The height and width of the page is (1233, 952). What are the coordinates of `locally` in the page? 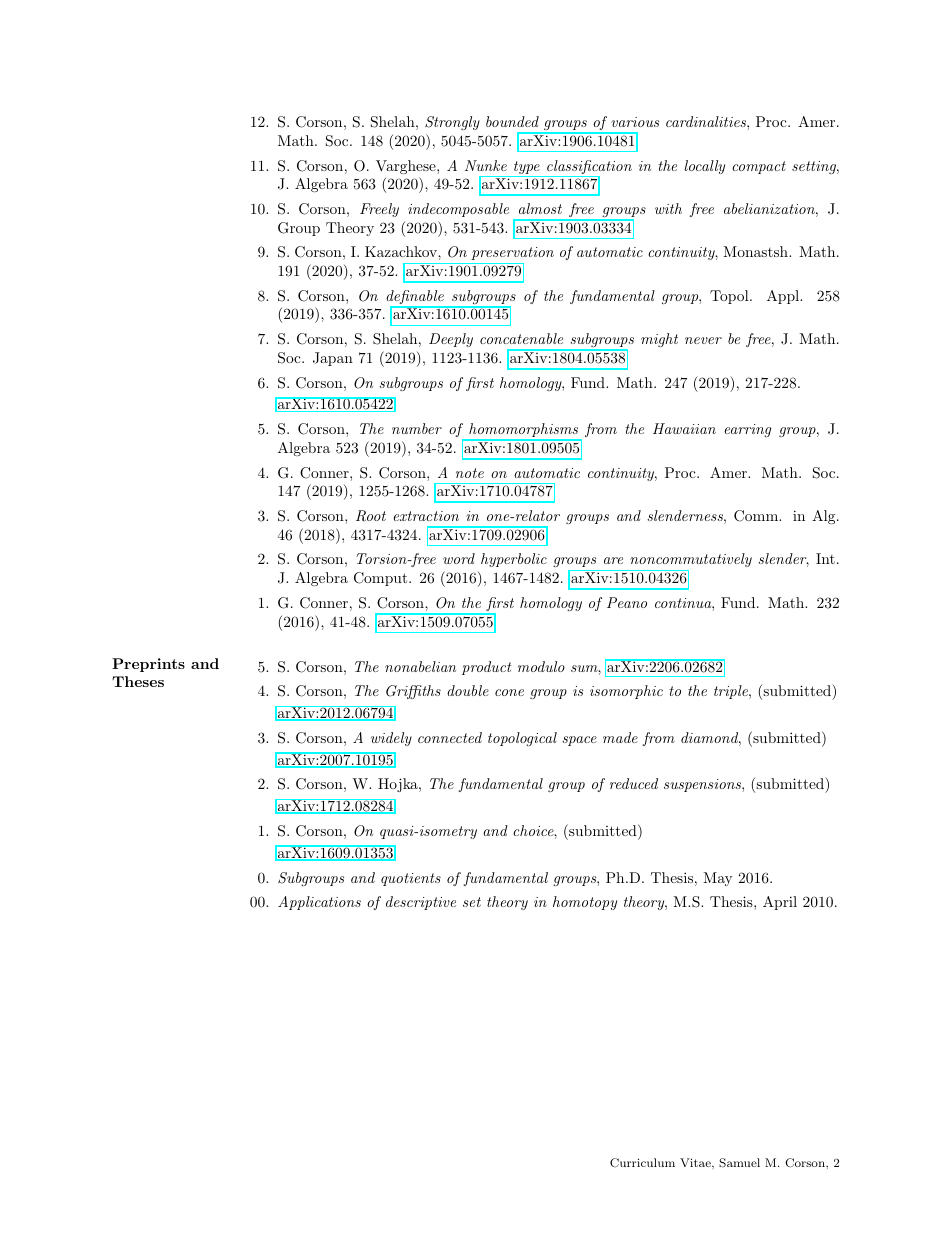 It's located at (704, 167).
